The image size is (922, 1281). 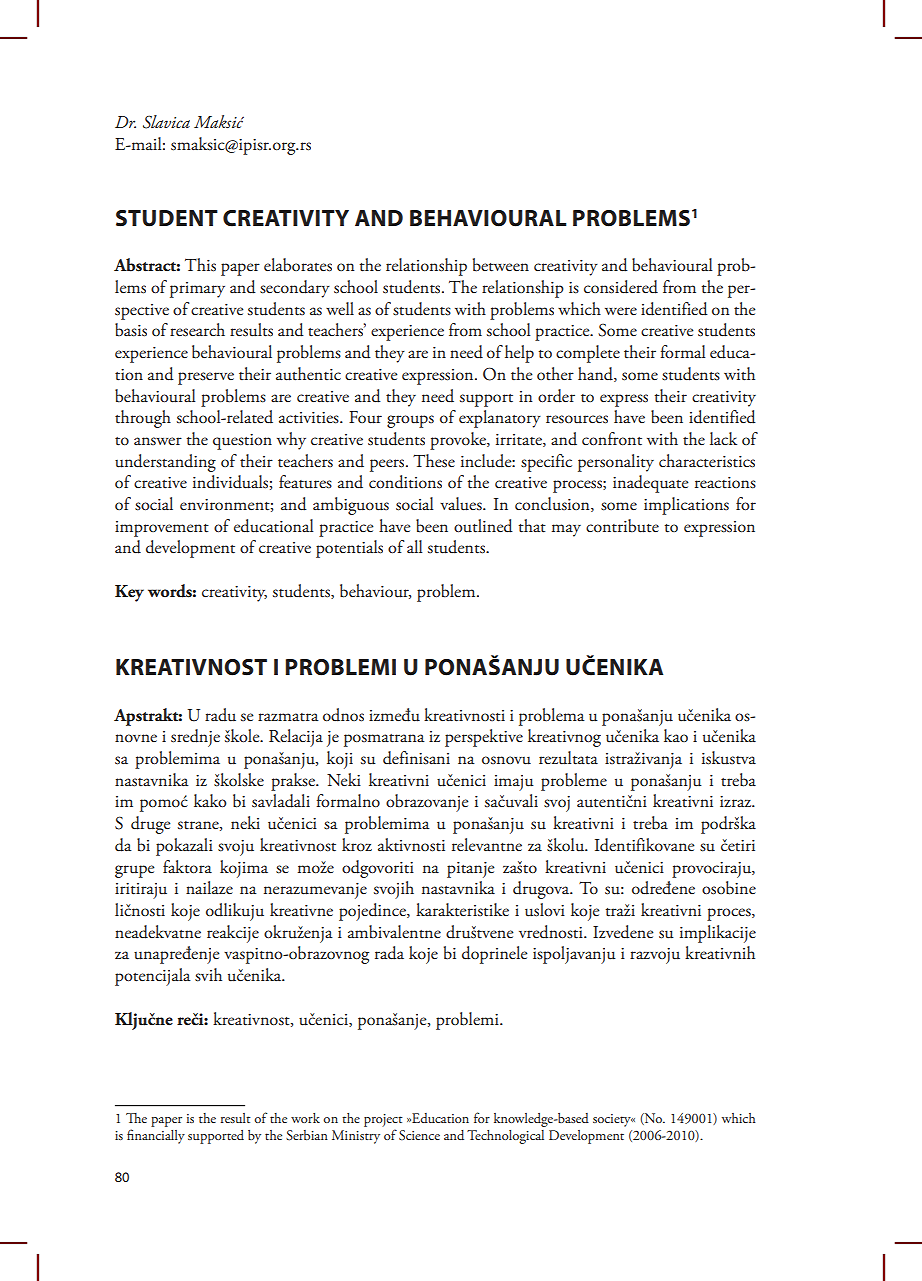 What do you see at coordinates (389, 953) in the screenshot?
I see `rada` at bounding box center [389, 953].
